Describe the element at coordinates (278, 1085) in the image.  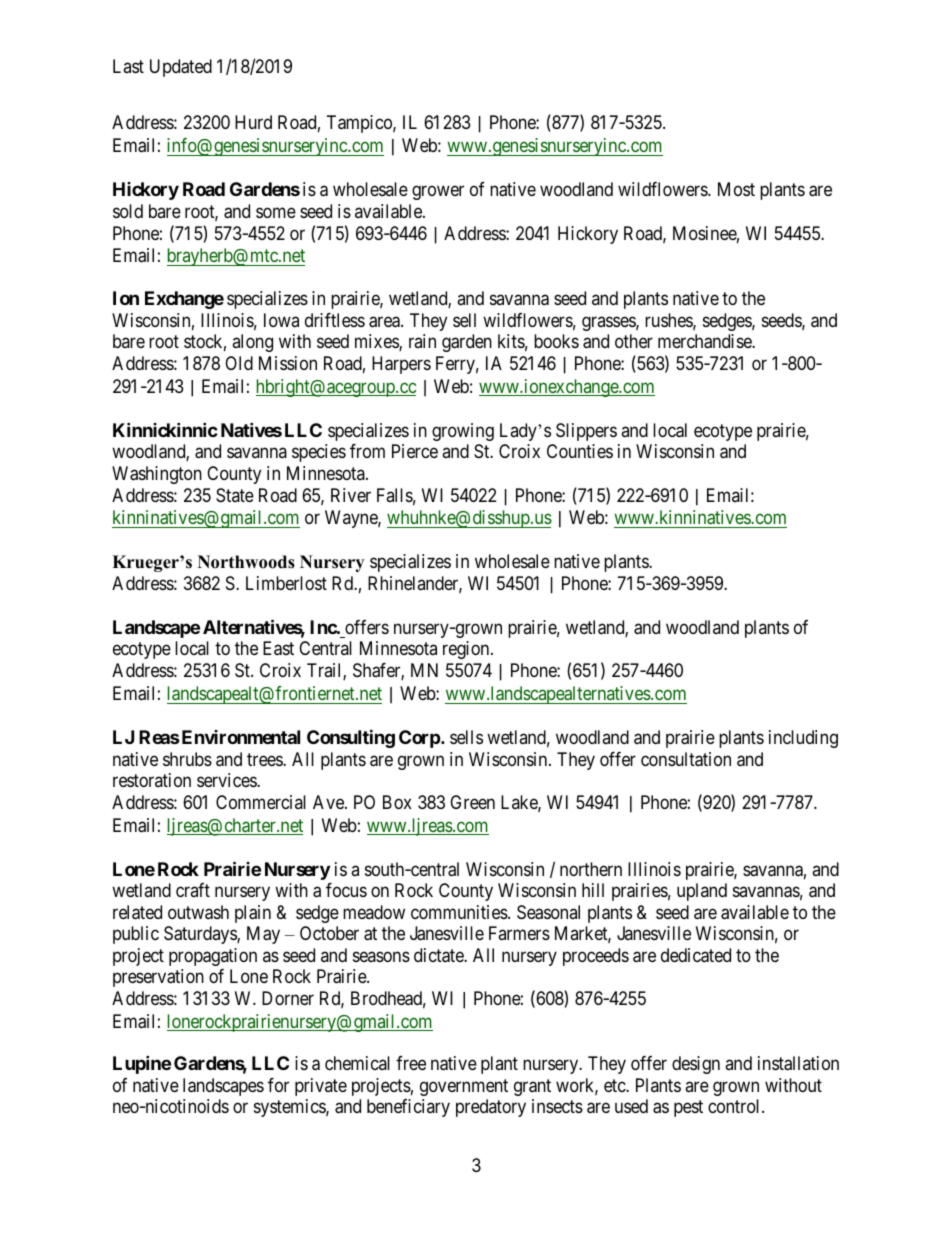
I see `for` at that location.
